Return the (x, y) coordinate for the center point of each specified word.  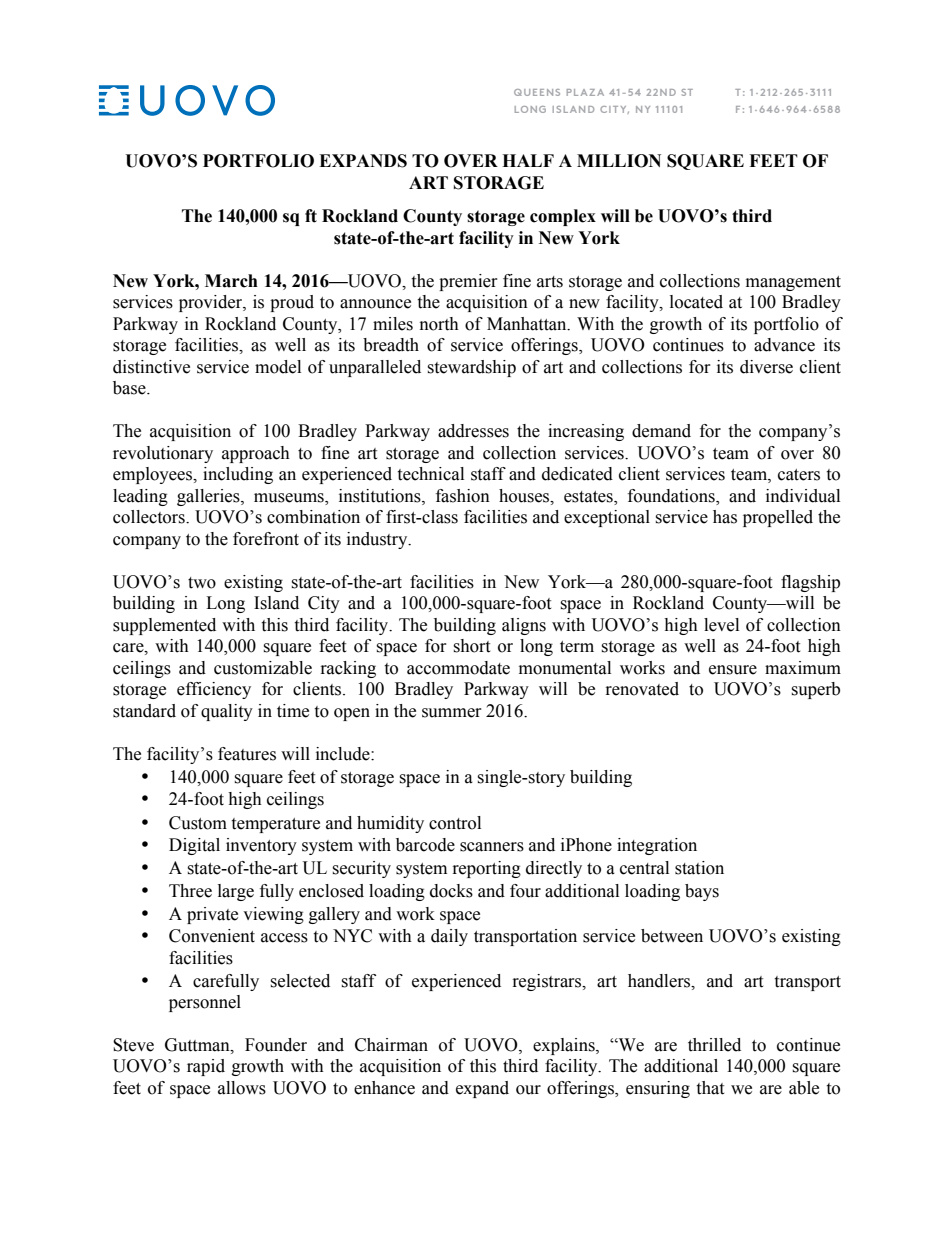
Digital (194, 846)
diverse (766, 367)
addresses (473, 431)
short (471, 646)
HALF (528, 160)
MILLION (619, 161)
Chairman (391, 1045)
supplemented (164, 626)
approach (256, 454)
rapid (206, 1067)
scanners (492, 847)
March (231, 281)
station (699, 868)
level (721, 625)
